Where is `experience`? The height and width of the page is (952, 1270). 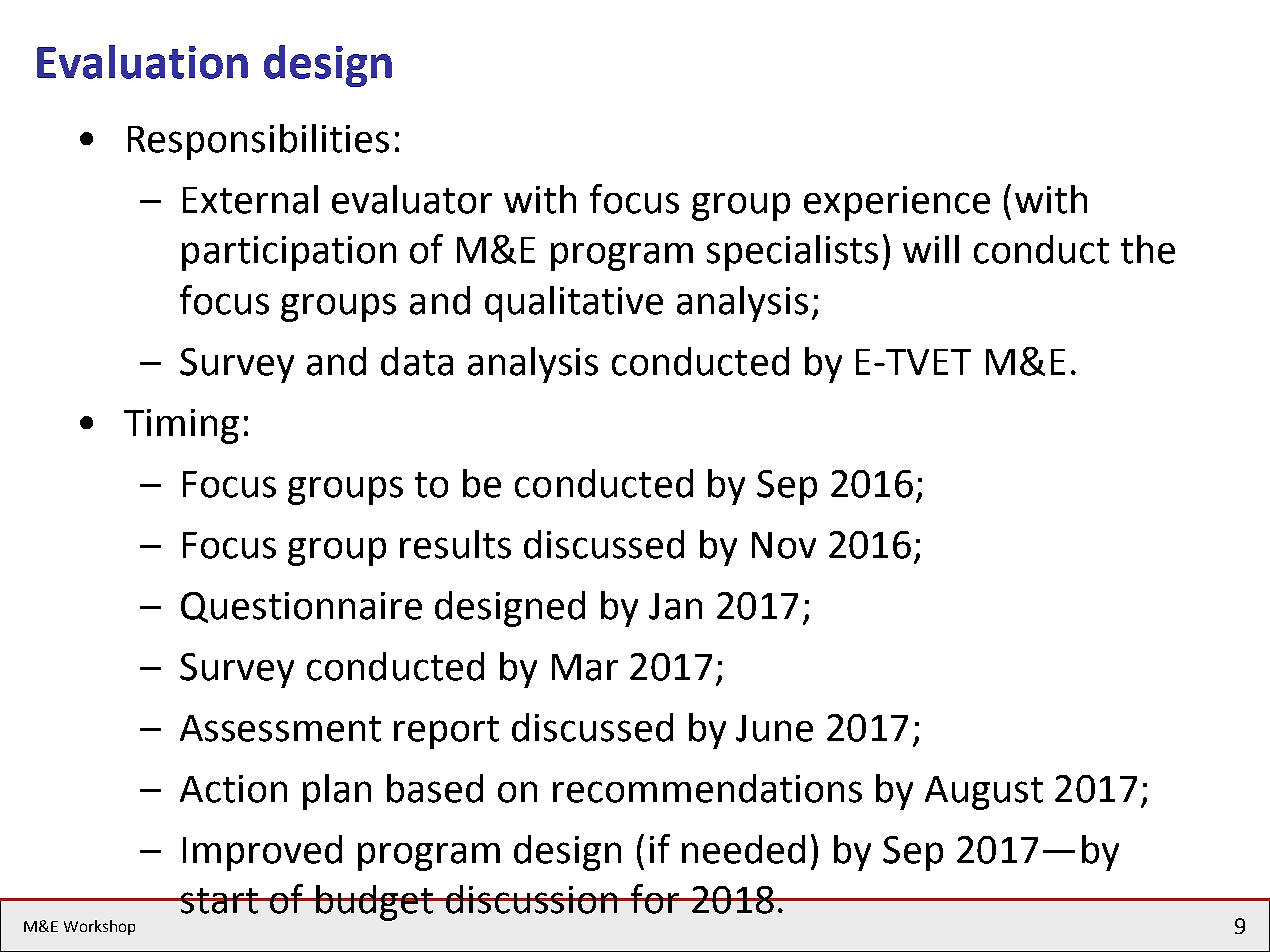
experience is located at coordinates (897, 203).
